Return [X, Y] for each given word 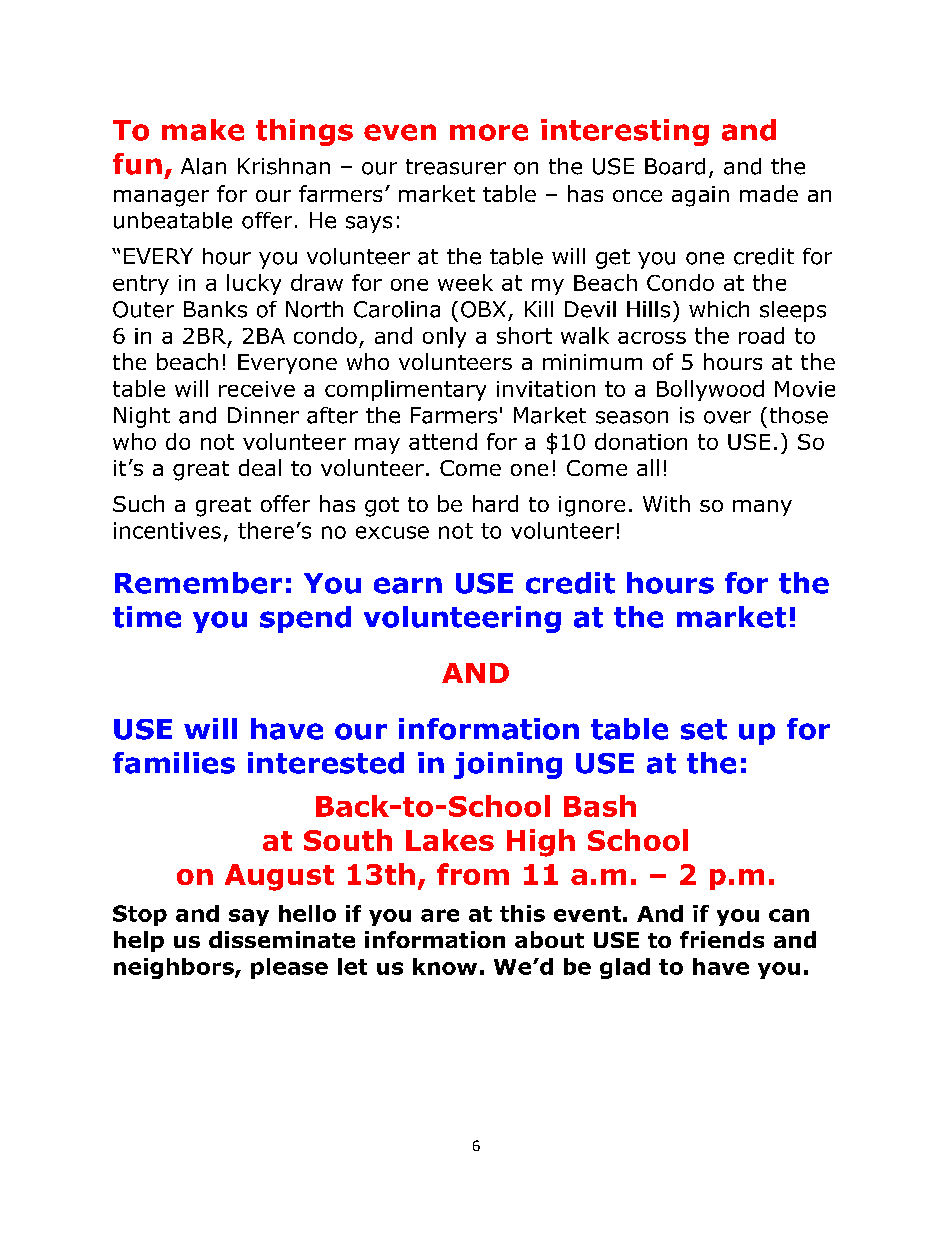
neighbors [175, 968]
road [761, 335]
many [762, 508]
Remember [198, 583]
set [704, 729]
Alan [203, 166]
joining [508, 765]
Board [675, 166]
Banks [215, 309]
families [174, 763]
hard [495, 503]
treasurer [456, 167]
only [444, 337]
